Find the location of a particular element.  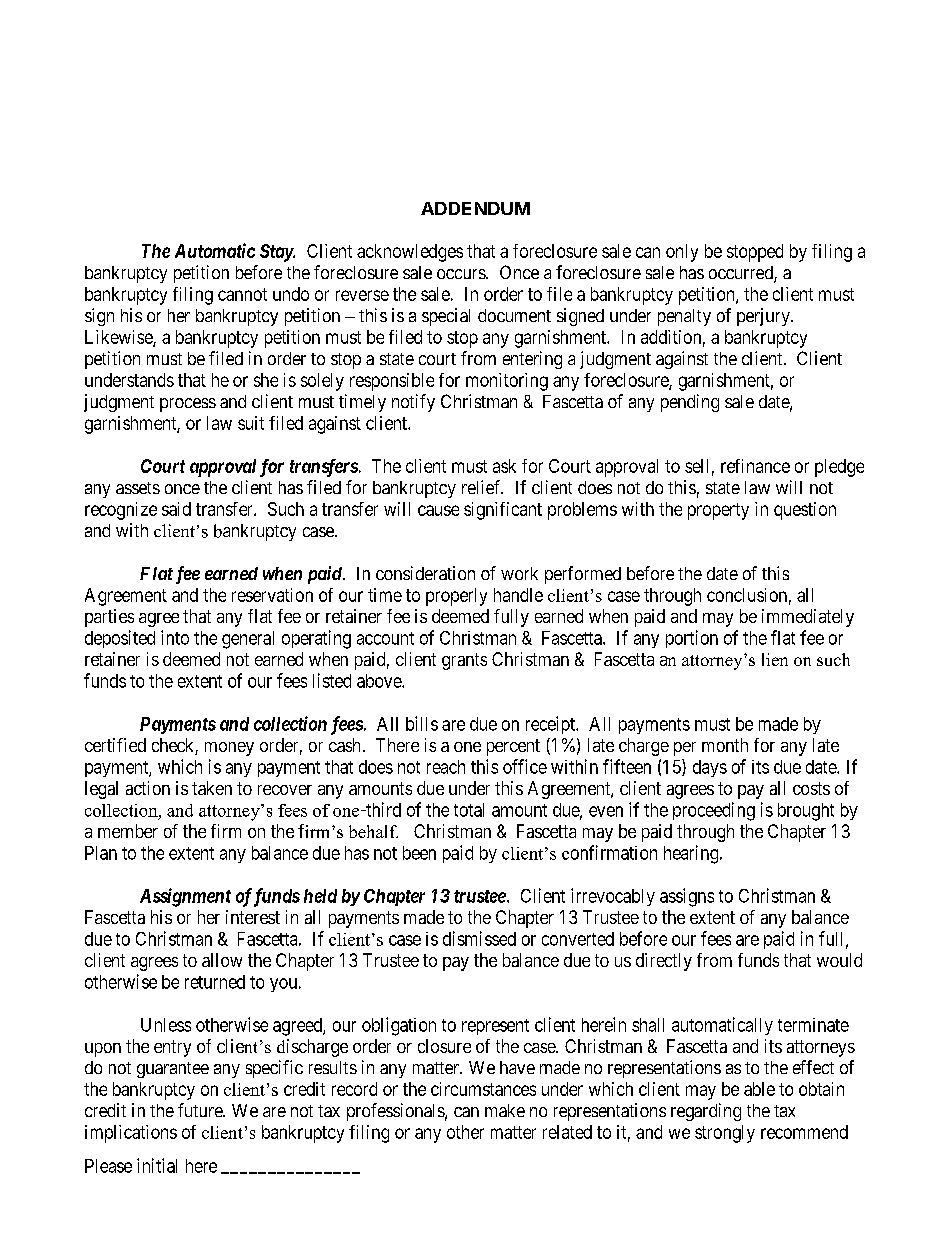

Stay is located at coordinates (277, 253).
